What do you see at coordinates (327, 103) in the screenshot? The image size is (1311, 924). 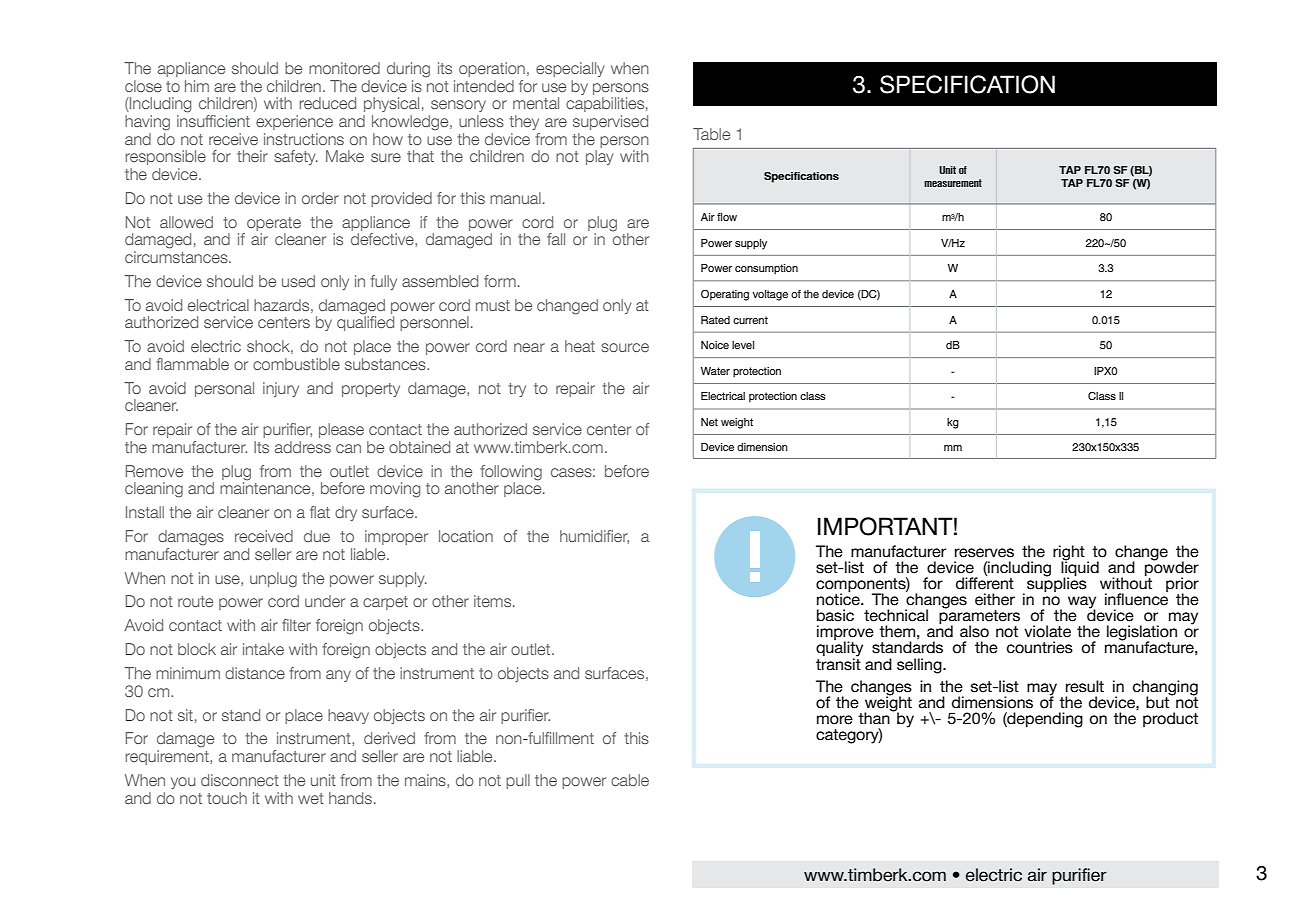 I see `reduced` at bounding box center [327, 103].
